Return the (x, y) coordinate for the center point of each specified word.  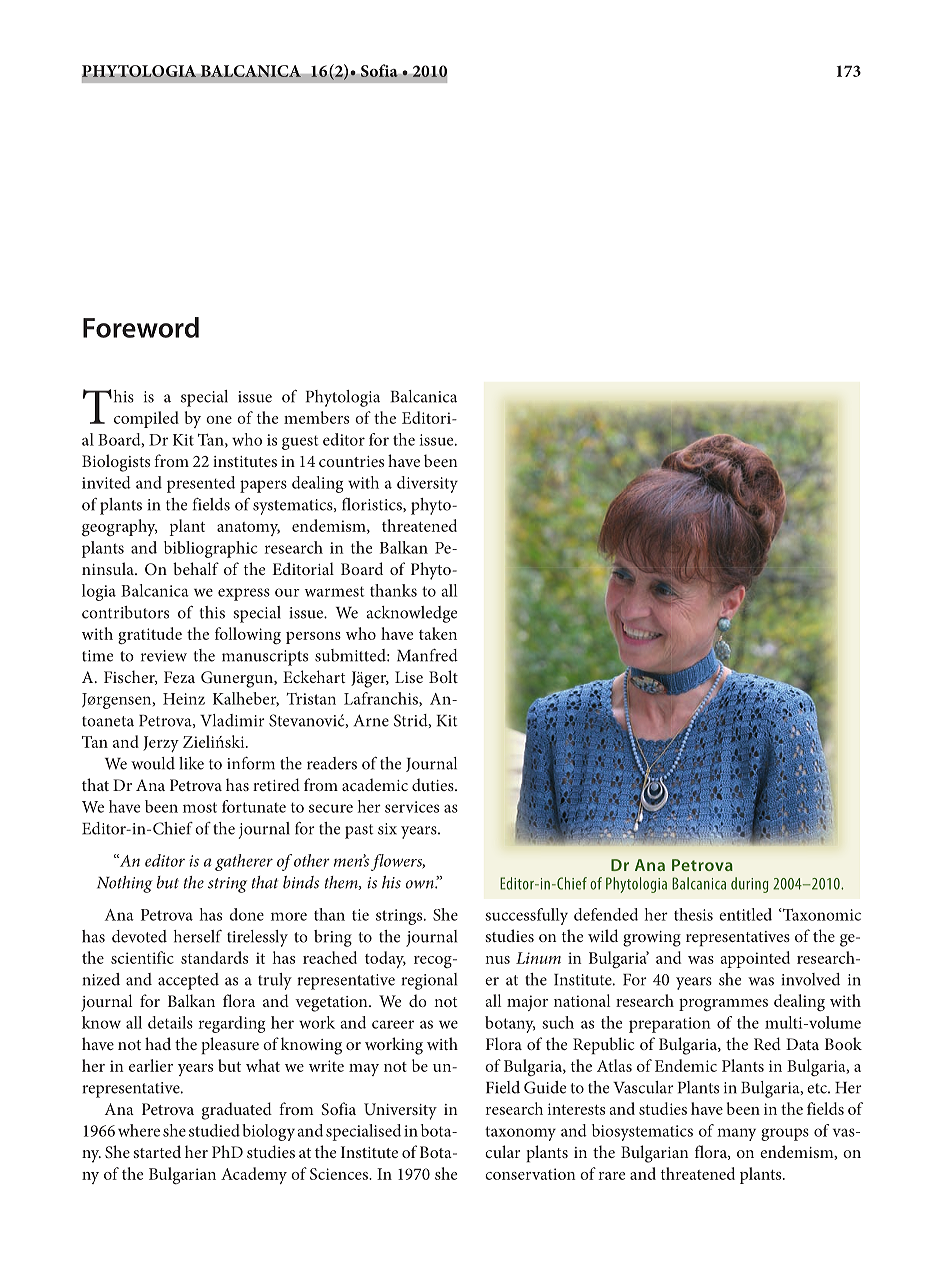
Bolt (443, 676)
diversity (427, 484)
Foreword (141, 327)
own (421, 884)
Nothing (125, 884)
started (157, 1151)
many (736, 1134)
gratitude (150, 636)
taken (438, 633)
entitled (745, 914)
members (316, 417)
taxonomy (520, 1133)
